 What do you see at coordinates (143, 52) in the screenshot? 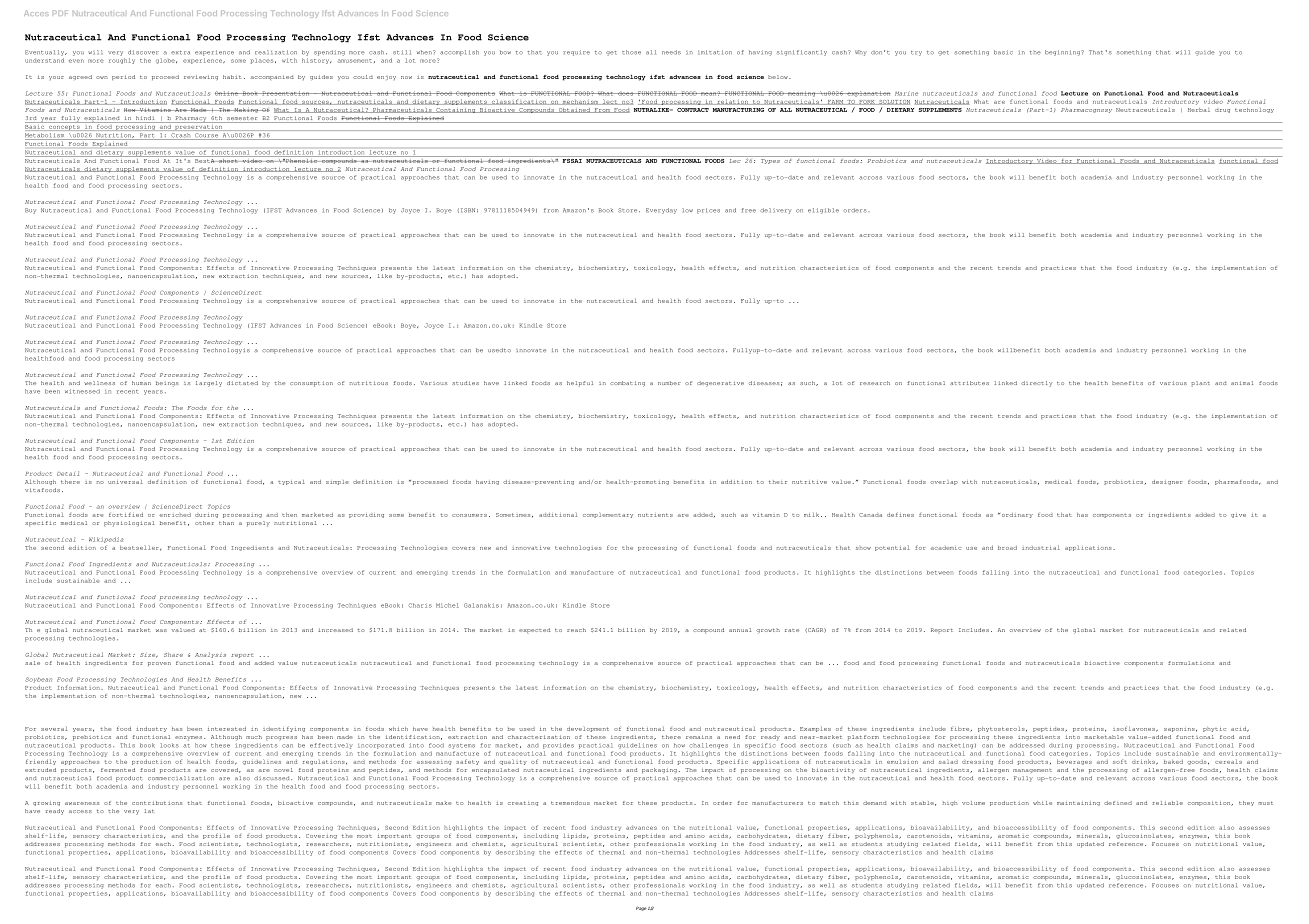
I see `discover` at bounding box center [143, 52].
